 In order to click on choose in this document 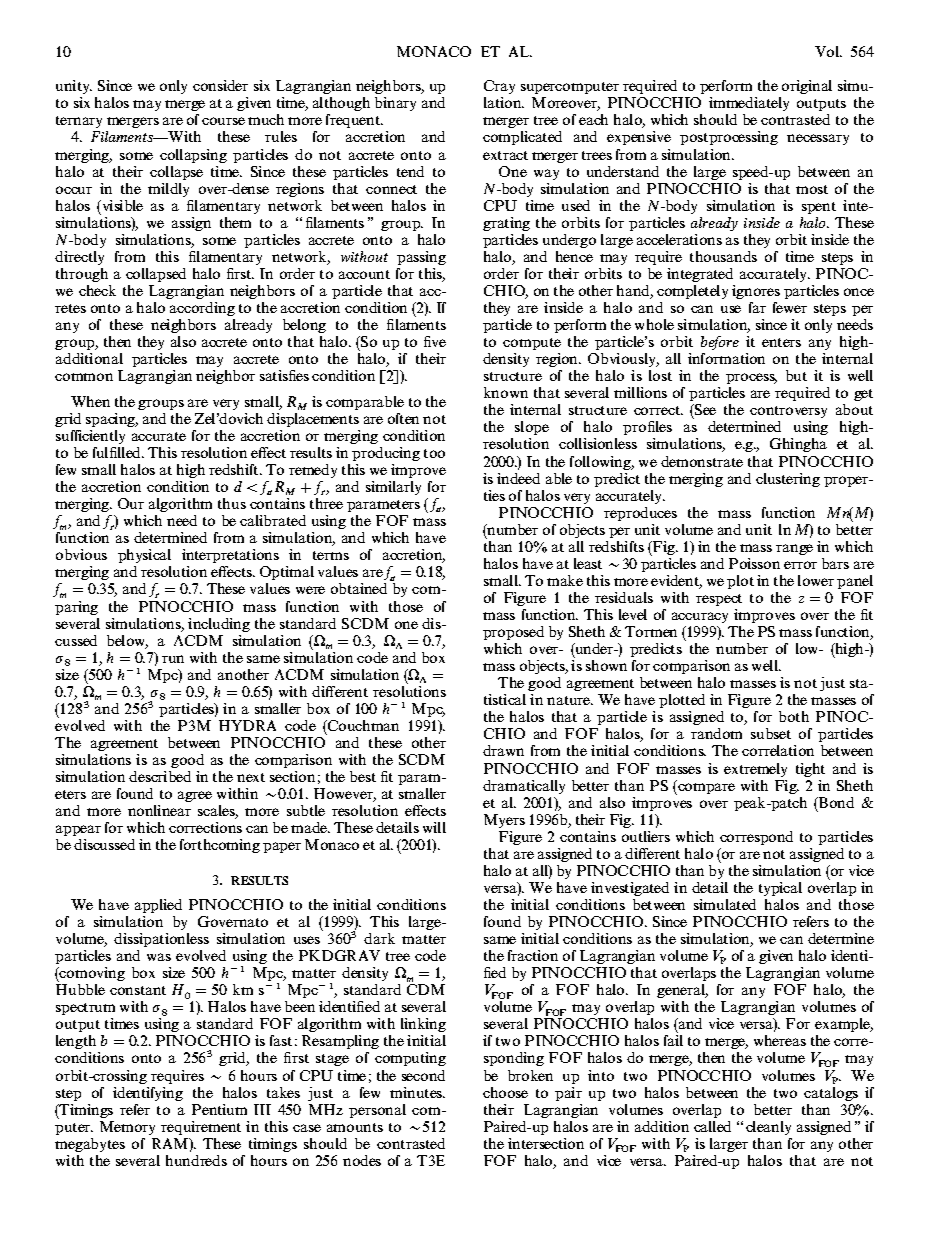, I will do `click(505, 1092)`.
